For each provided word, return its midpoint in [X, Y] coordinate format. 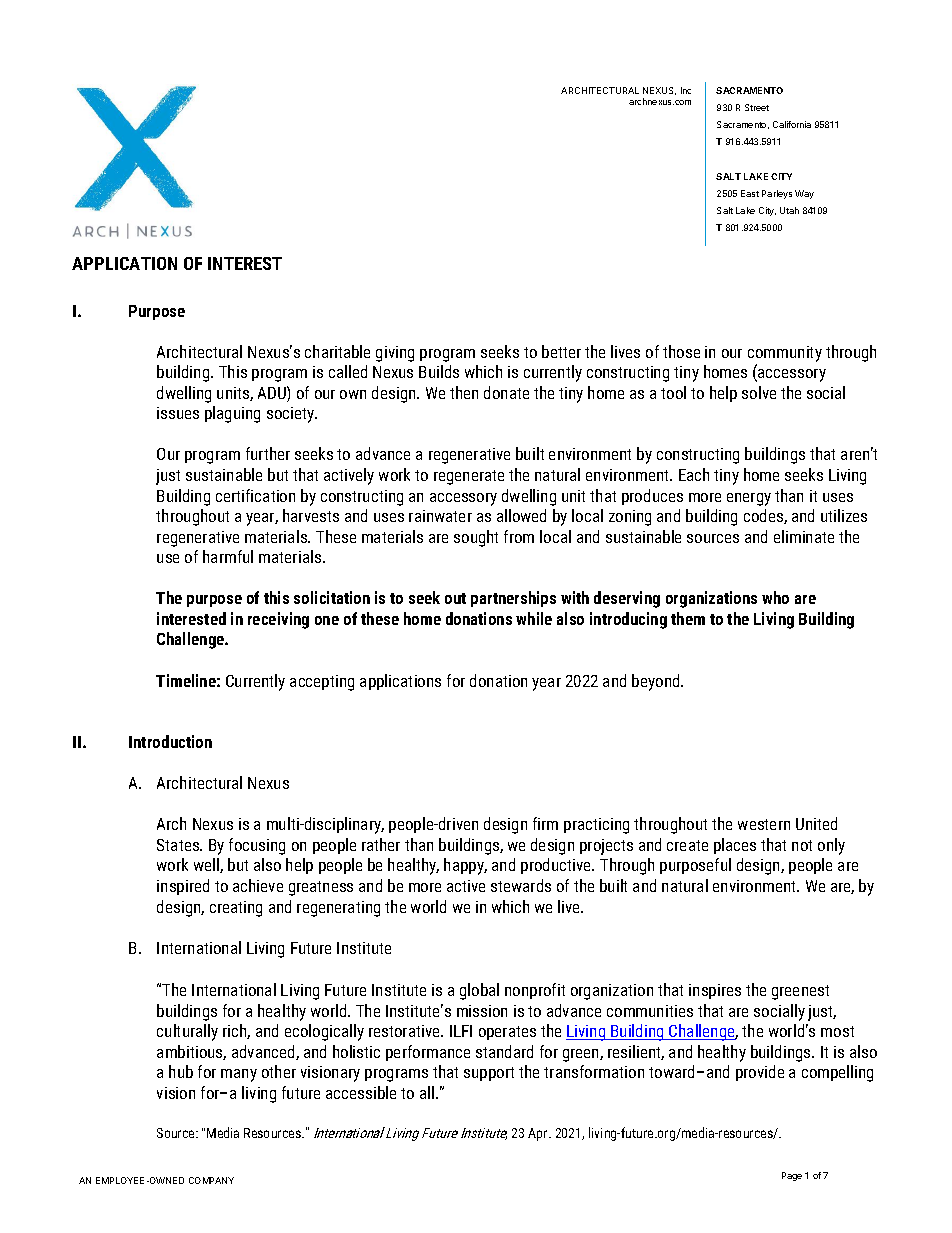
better [561, 351]
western [764, 824]
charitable [337, 351]
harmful [228, 556]
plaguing [232, 414]
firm [545, 823]
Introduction [170, 741]
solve [759, 392]
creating [236, 909]
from [519, 536]
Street [757, 107]
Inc [686, 90]
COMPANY [211, 1180]
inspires [715, 991]
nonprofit [535, 991]
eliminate [804, 536]
